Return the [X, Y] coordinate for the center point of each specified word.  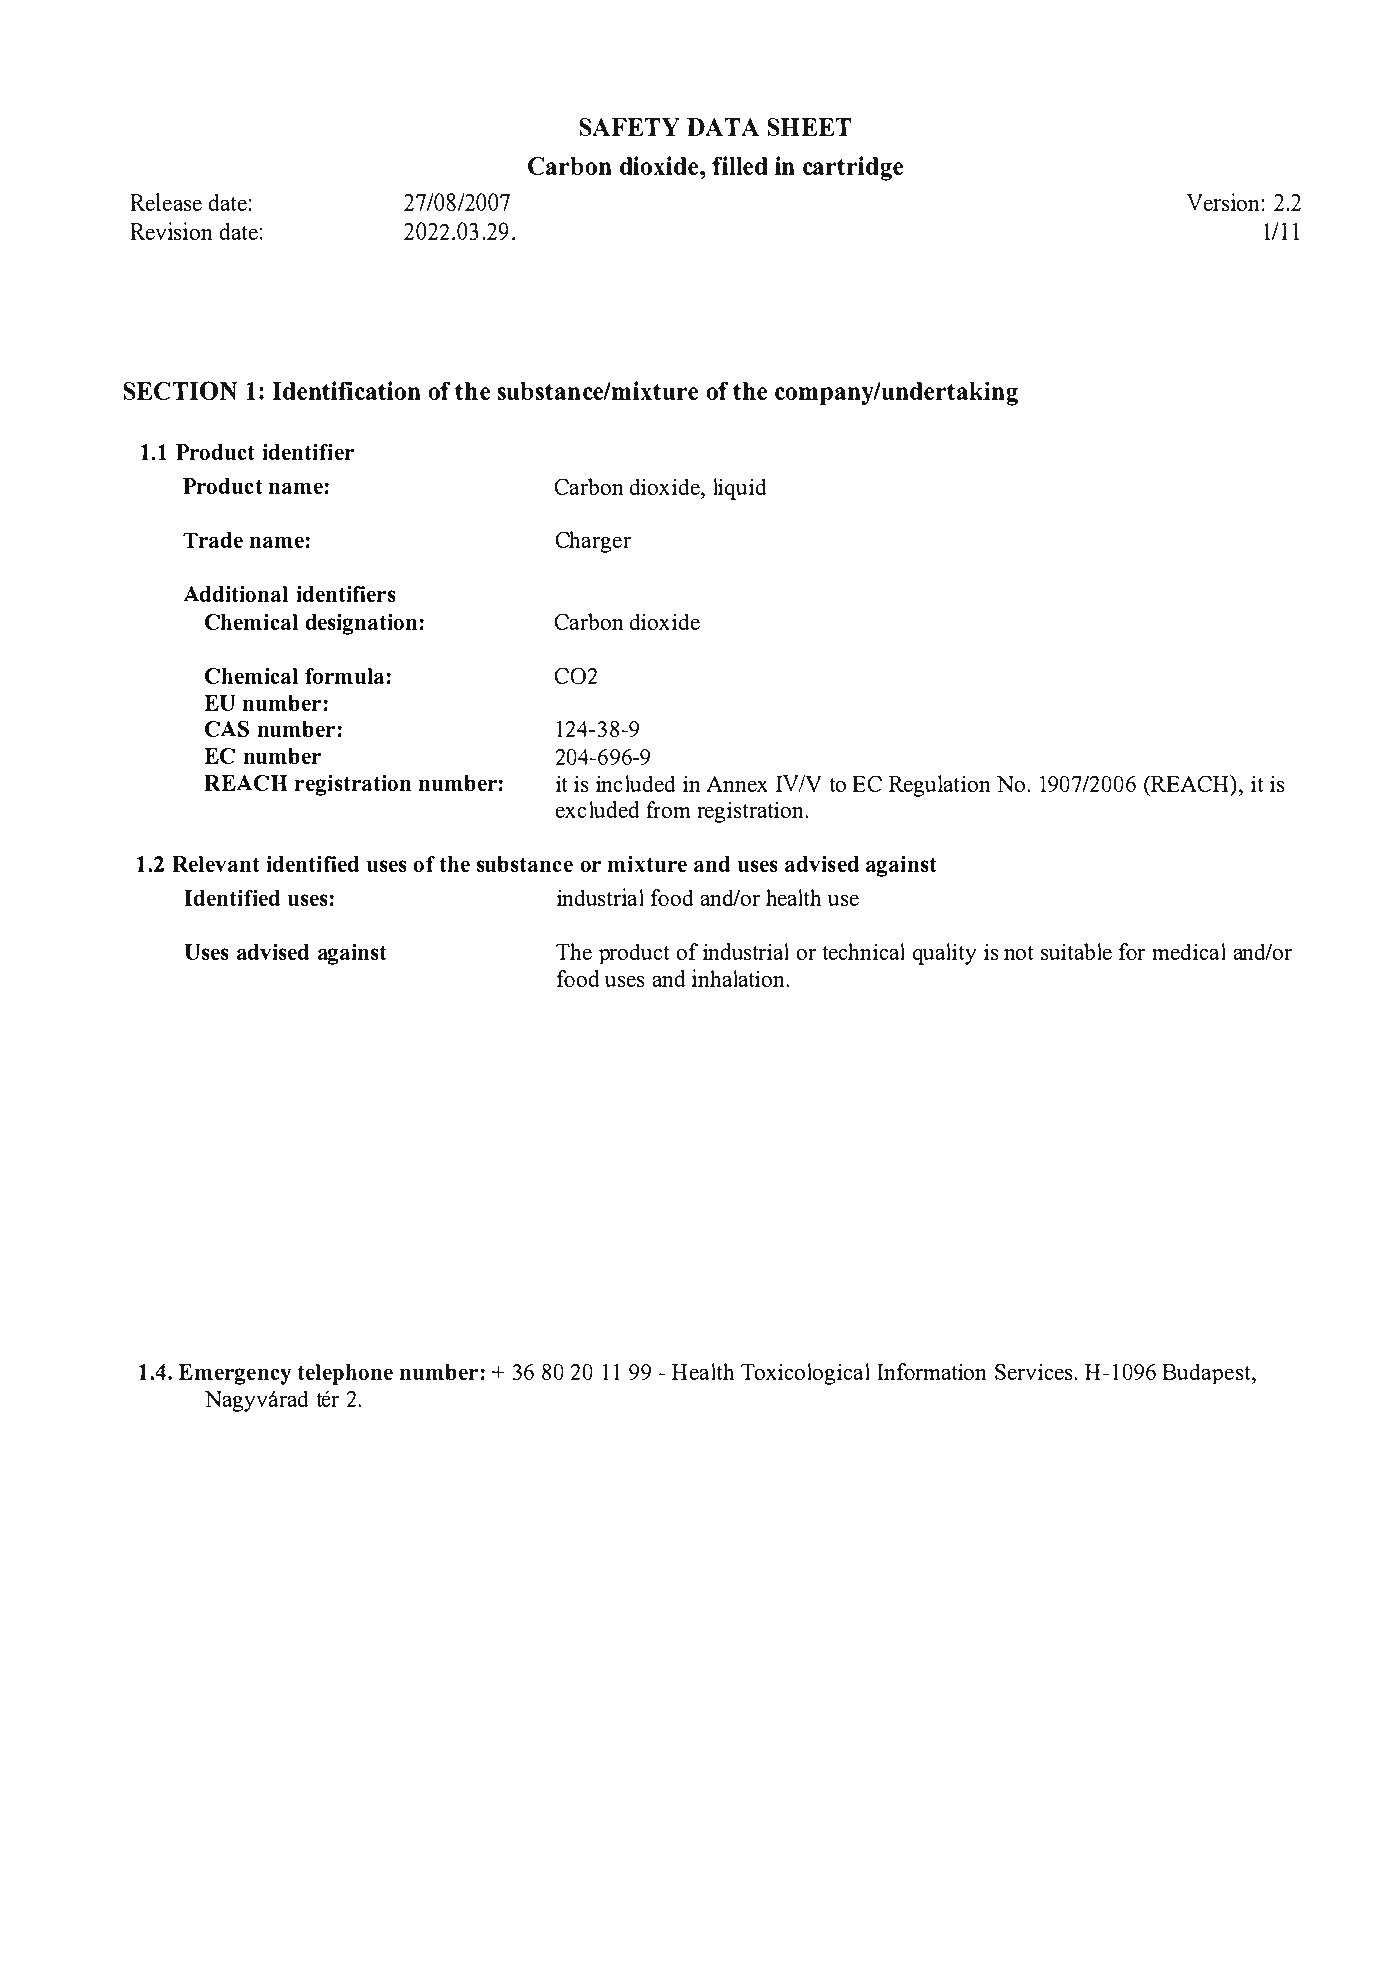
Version [1223, 202]
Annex [737, 784]
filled [739, 165]
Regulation [939, 786]
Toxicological [805, 1374]
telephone [345, 1374]
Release [166, 202]
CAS [227, 729]
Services [1035, 1372]
